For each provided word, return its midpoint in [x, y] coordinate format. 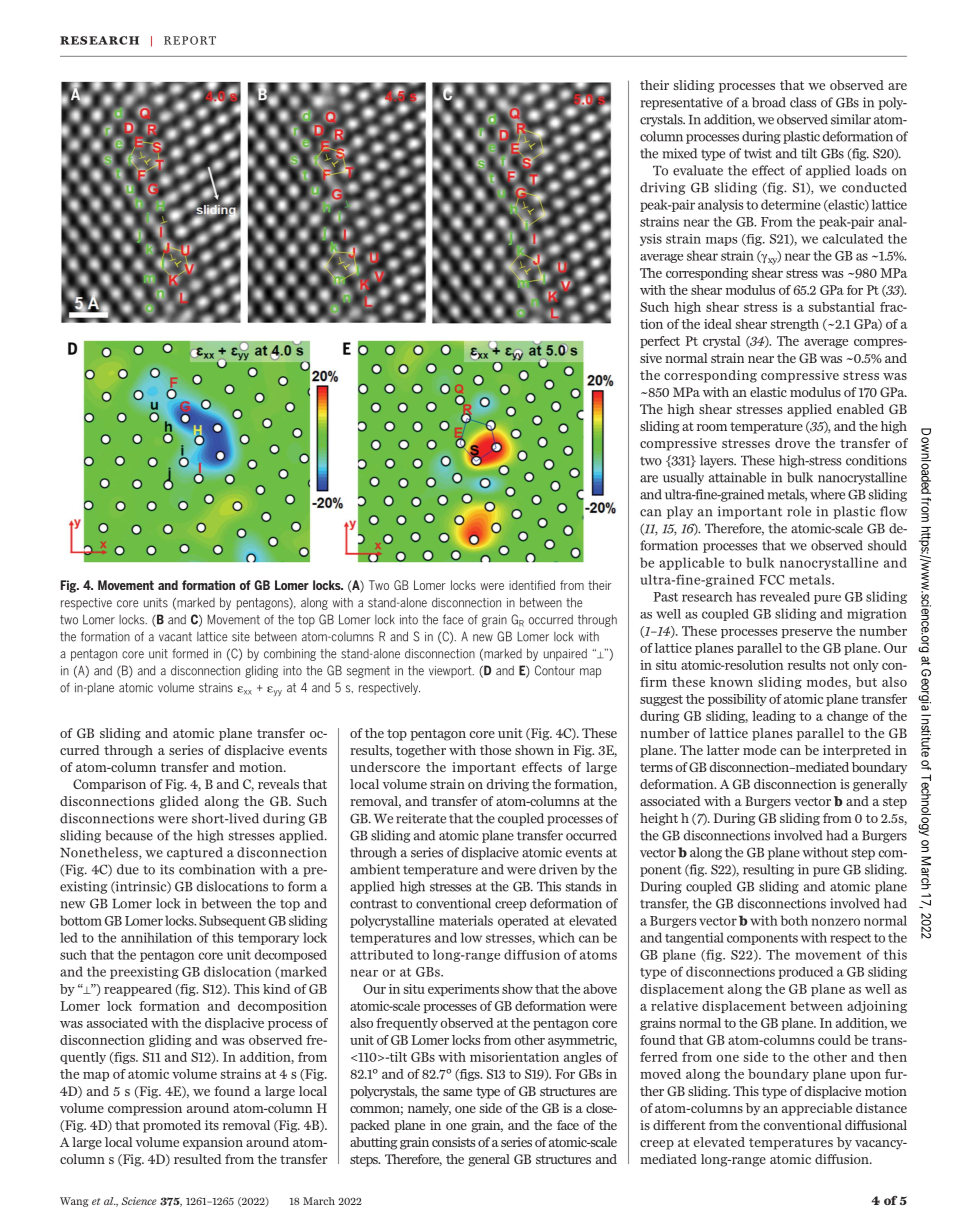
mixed [679, 153]
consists [453, 1142]
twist [758, 153]
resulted [198, 1159]
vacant [175, 637]
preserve [806, 633]
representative [681, 103]
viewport [451, 672]
